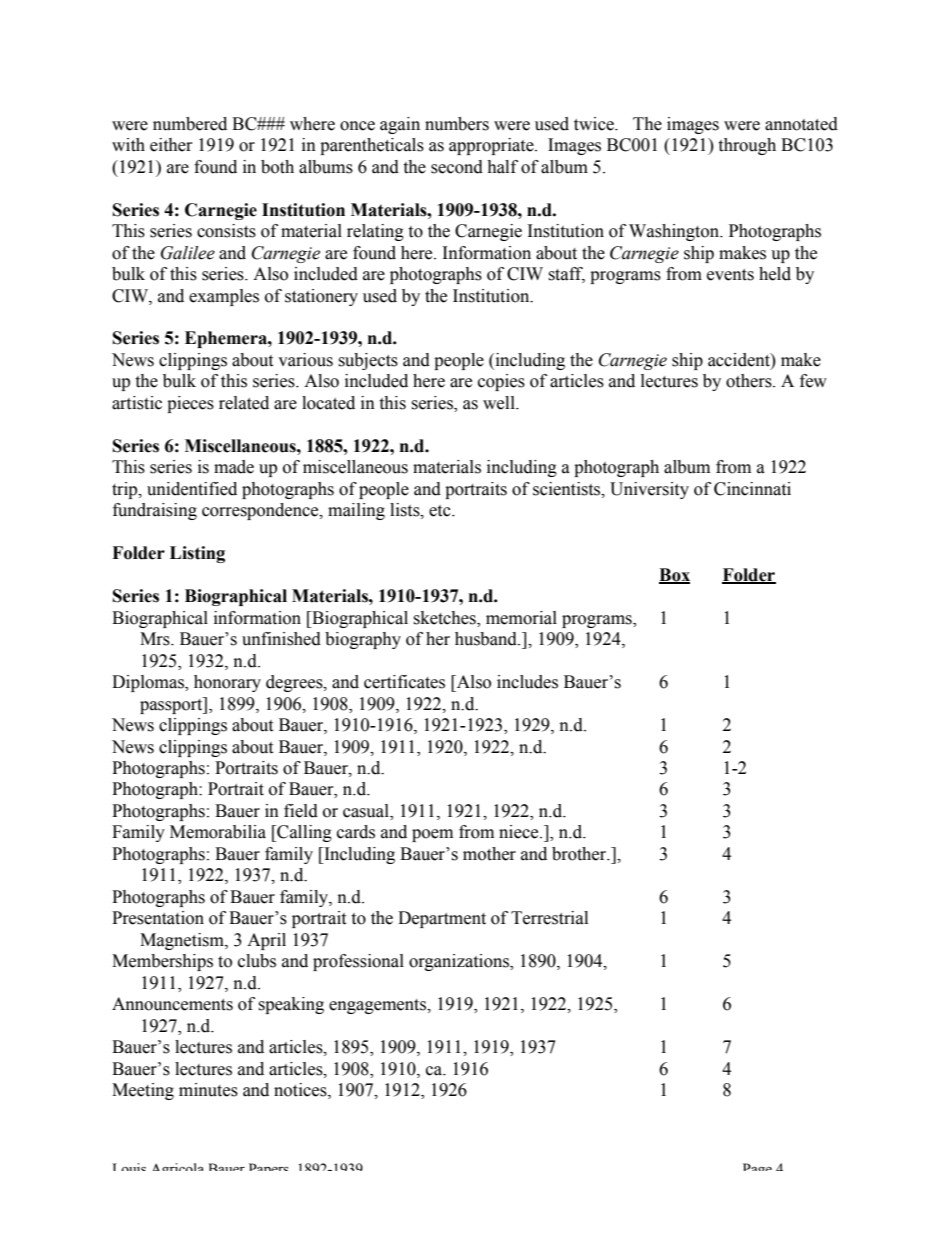 The width and height of the screenshot is (952, 1233). Describe the element at coordinates (171, 145) in the screenshot. I see `either` at that location.
